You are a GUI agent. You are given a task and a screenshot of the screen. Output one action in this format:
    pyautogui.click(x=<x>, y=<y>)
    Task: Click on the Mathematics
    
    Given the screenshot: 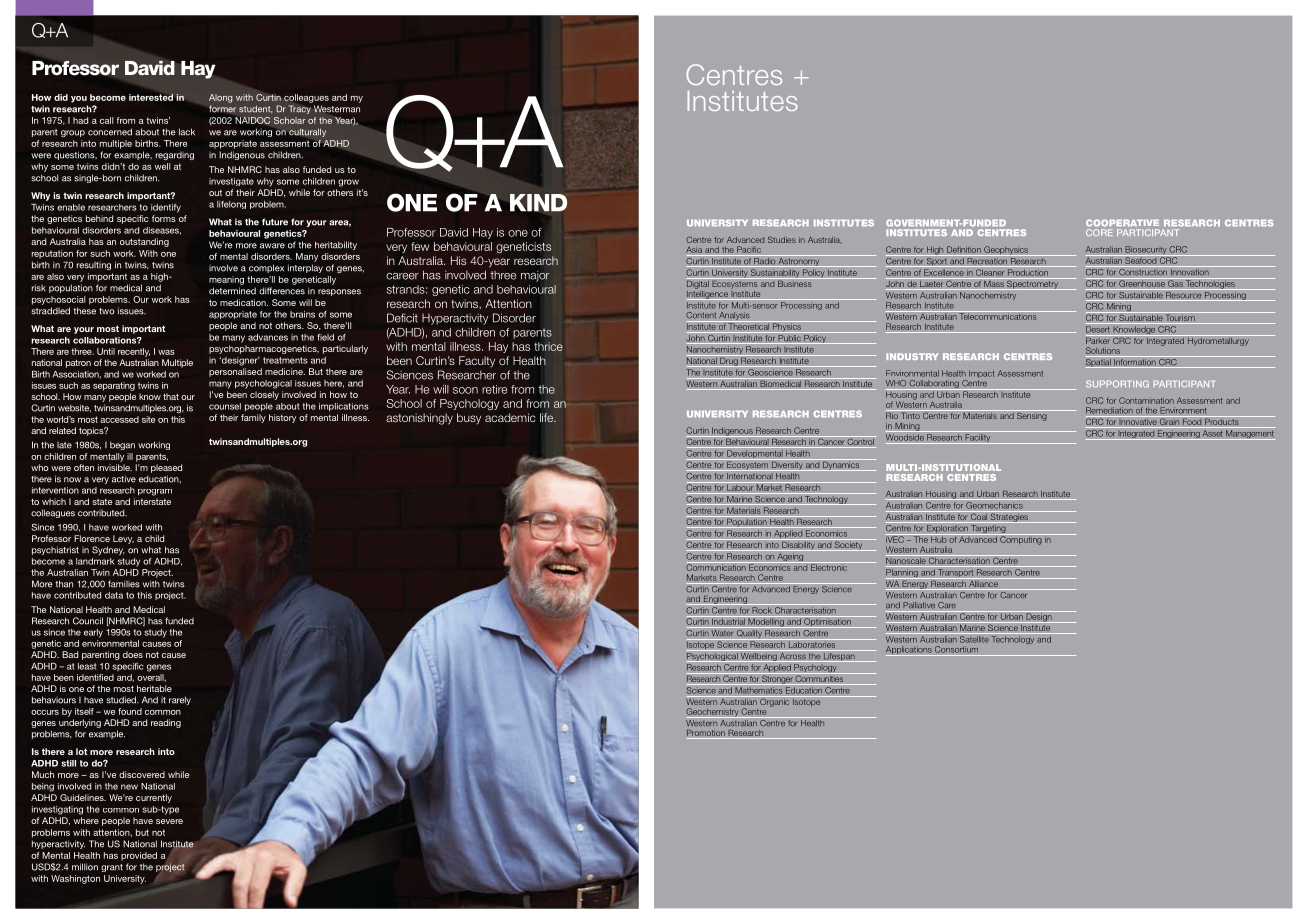 What is the action you would take?
    pyautogui.click(x=759, y=690)
